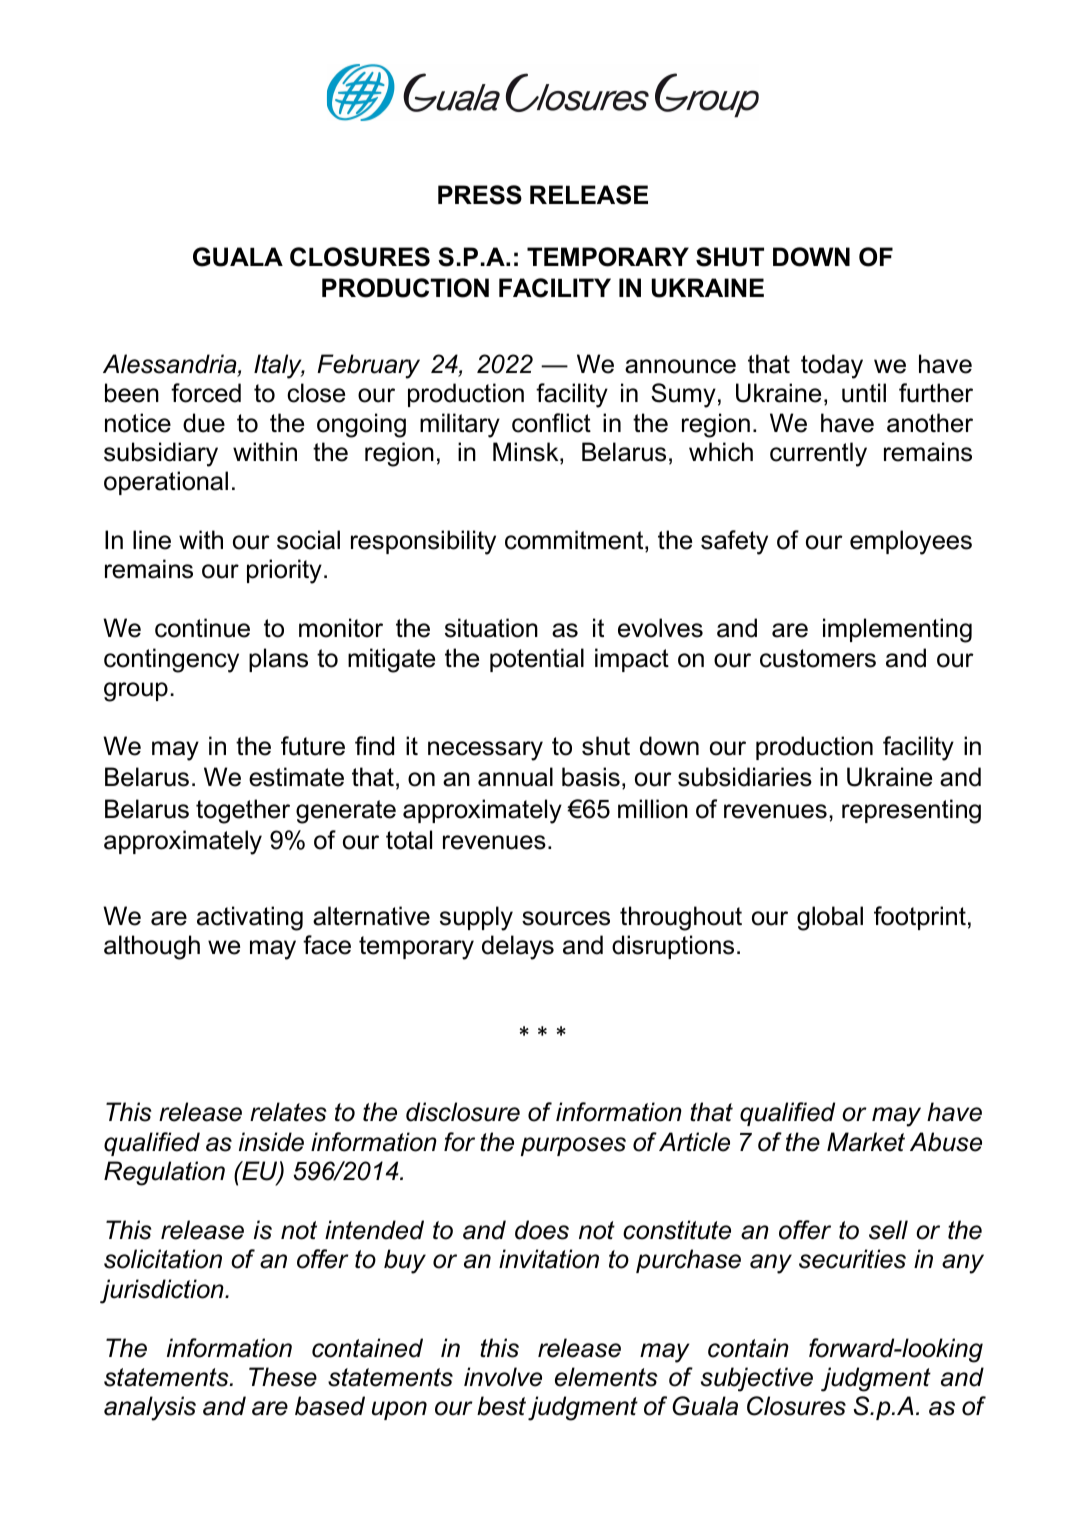 This document has height=1535, width=1086. Describe the element at coordinates (283, 1377) in the document. I see `These` at that location.
